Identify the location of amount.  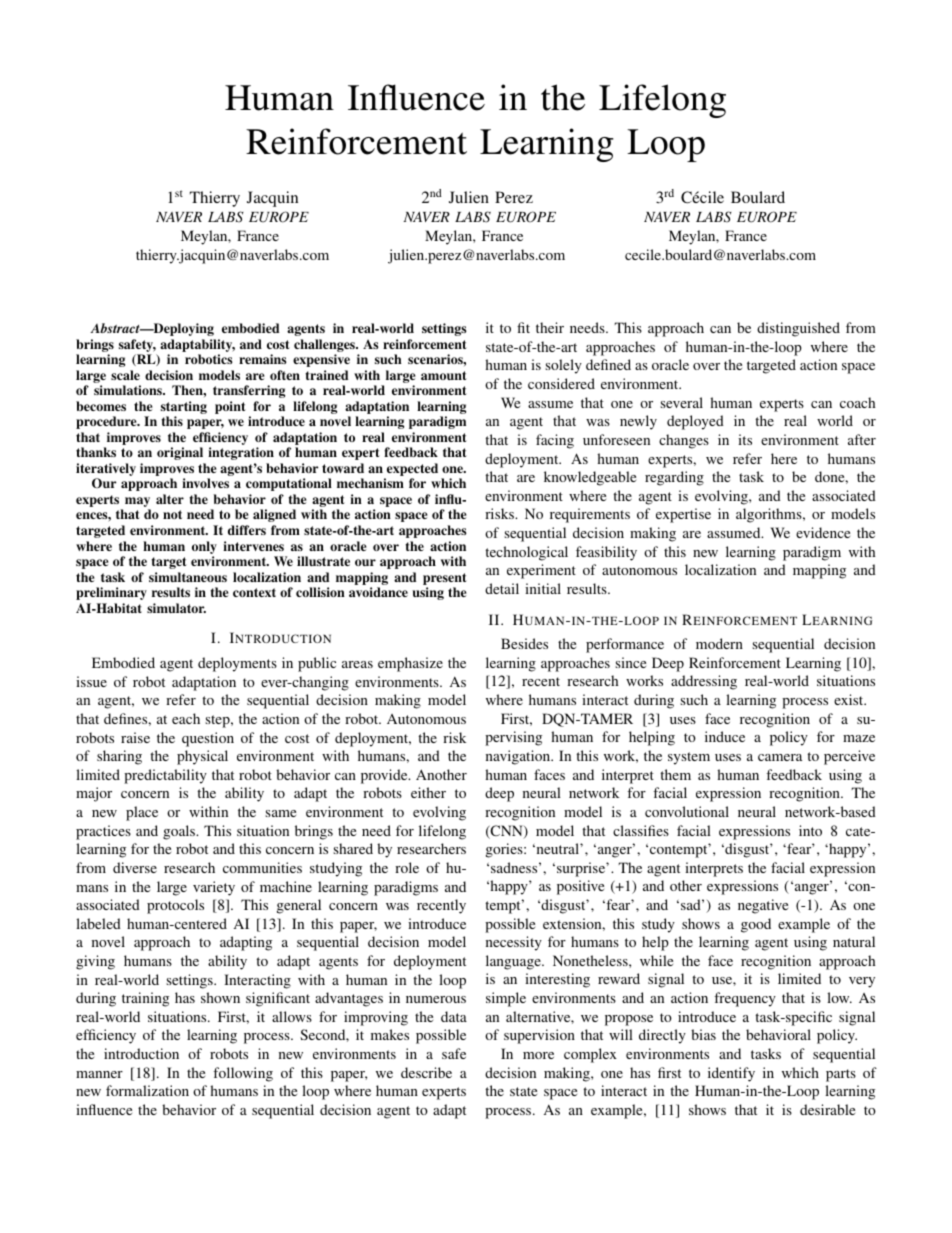
(444, 375).
